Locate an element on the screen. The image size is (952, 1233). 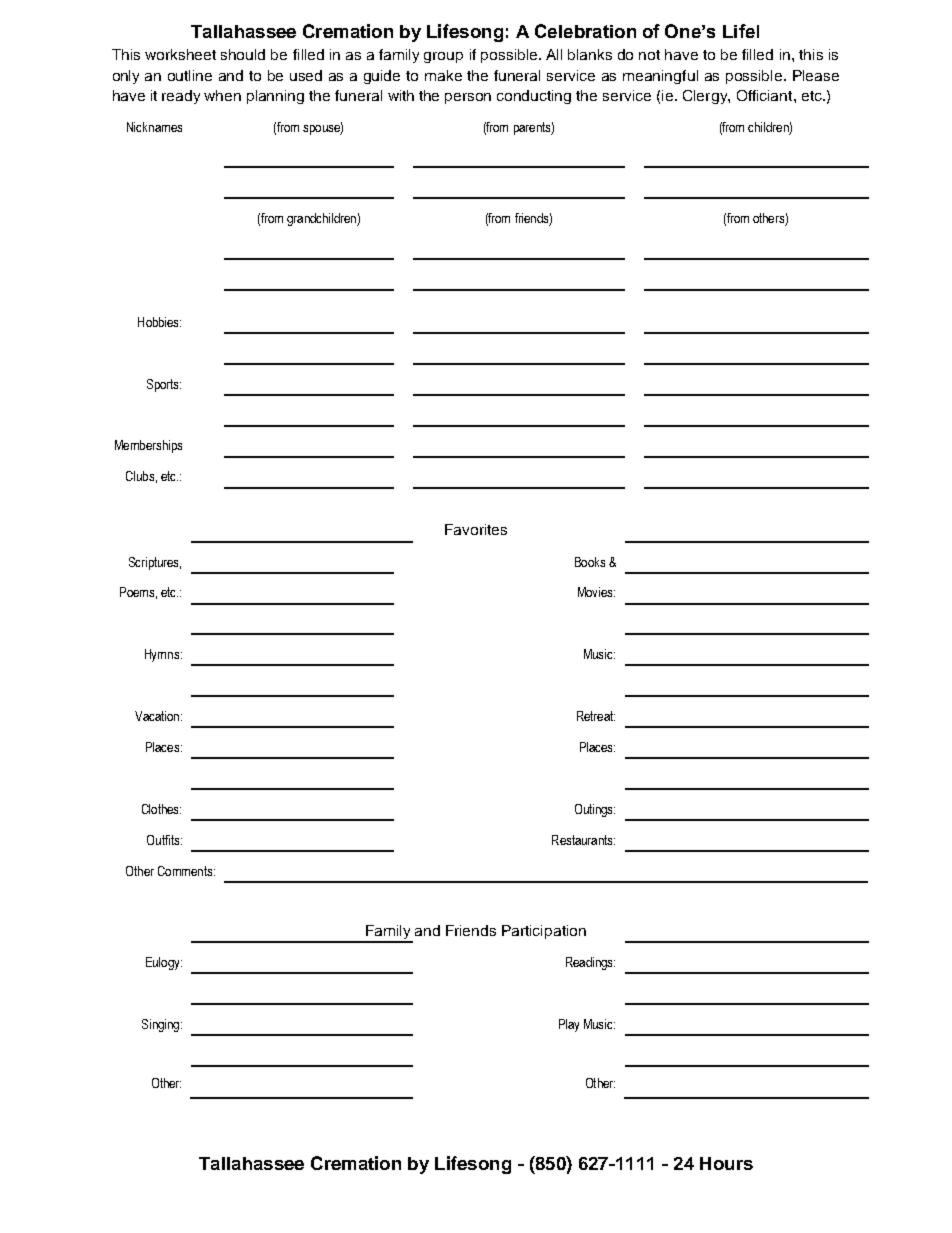
Singing is located at coordinates (160, 1025).
